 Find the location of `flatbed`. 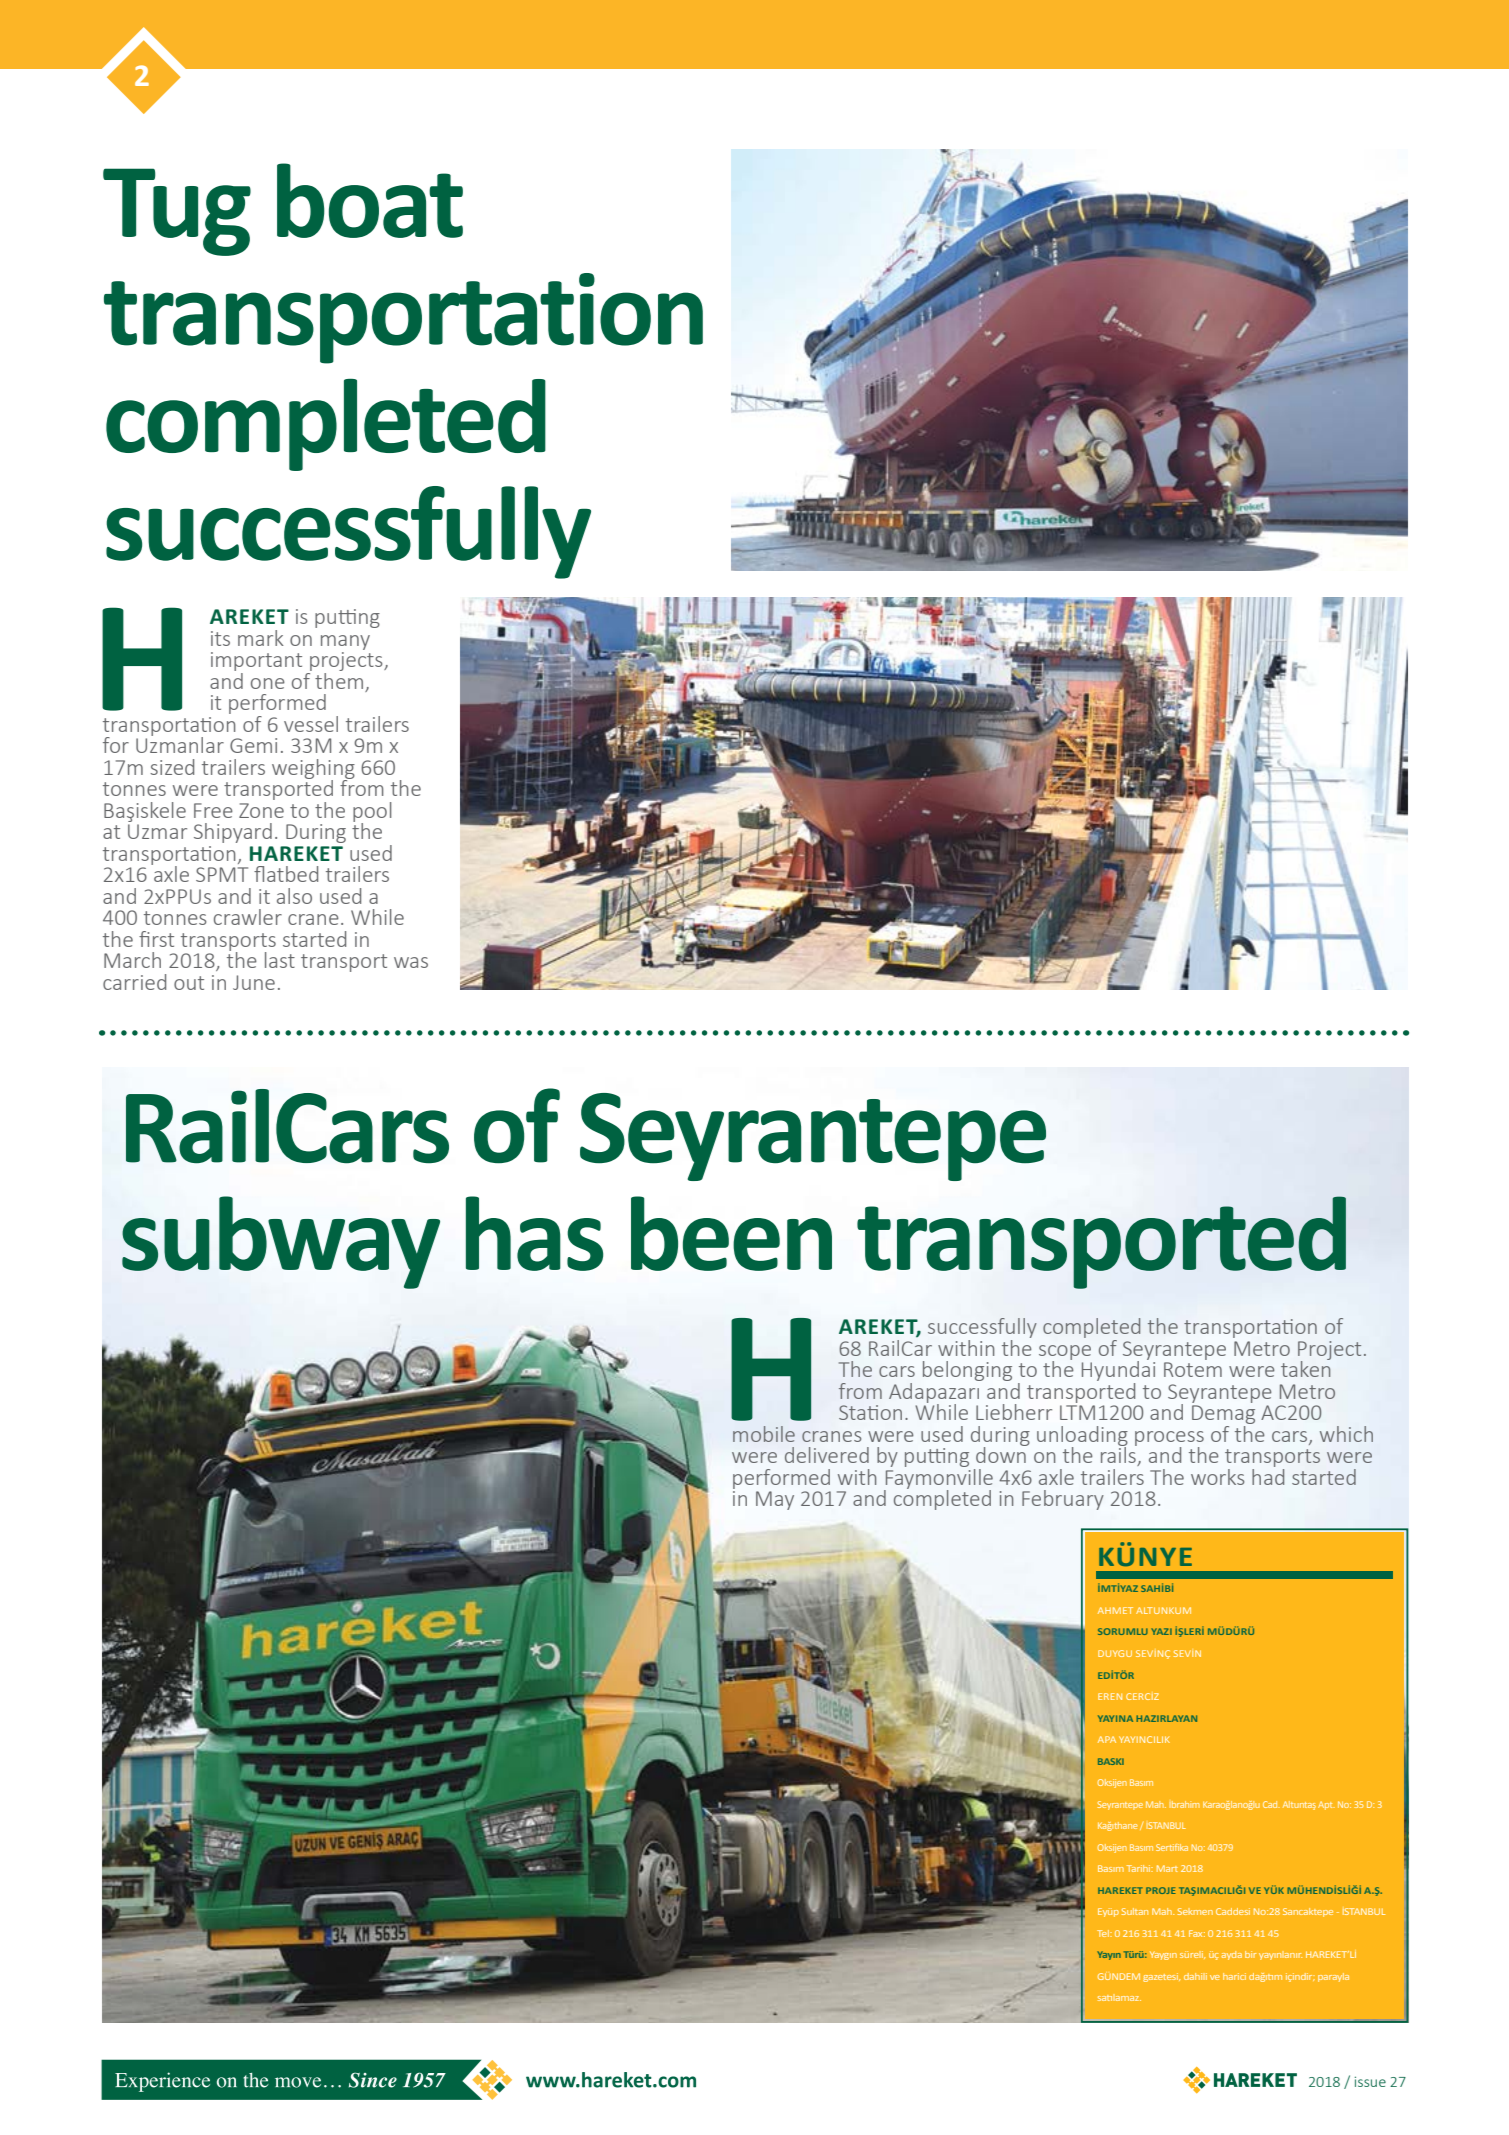

flatbed is located at coordinates (286, 874).
